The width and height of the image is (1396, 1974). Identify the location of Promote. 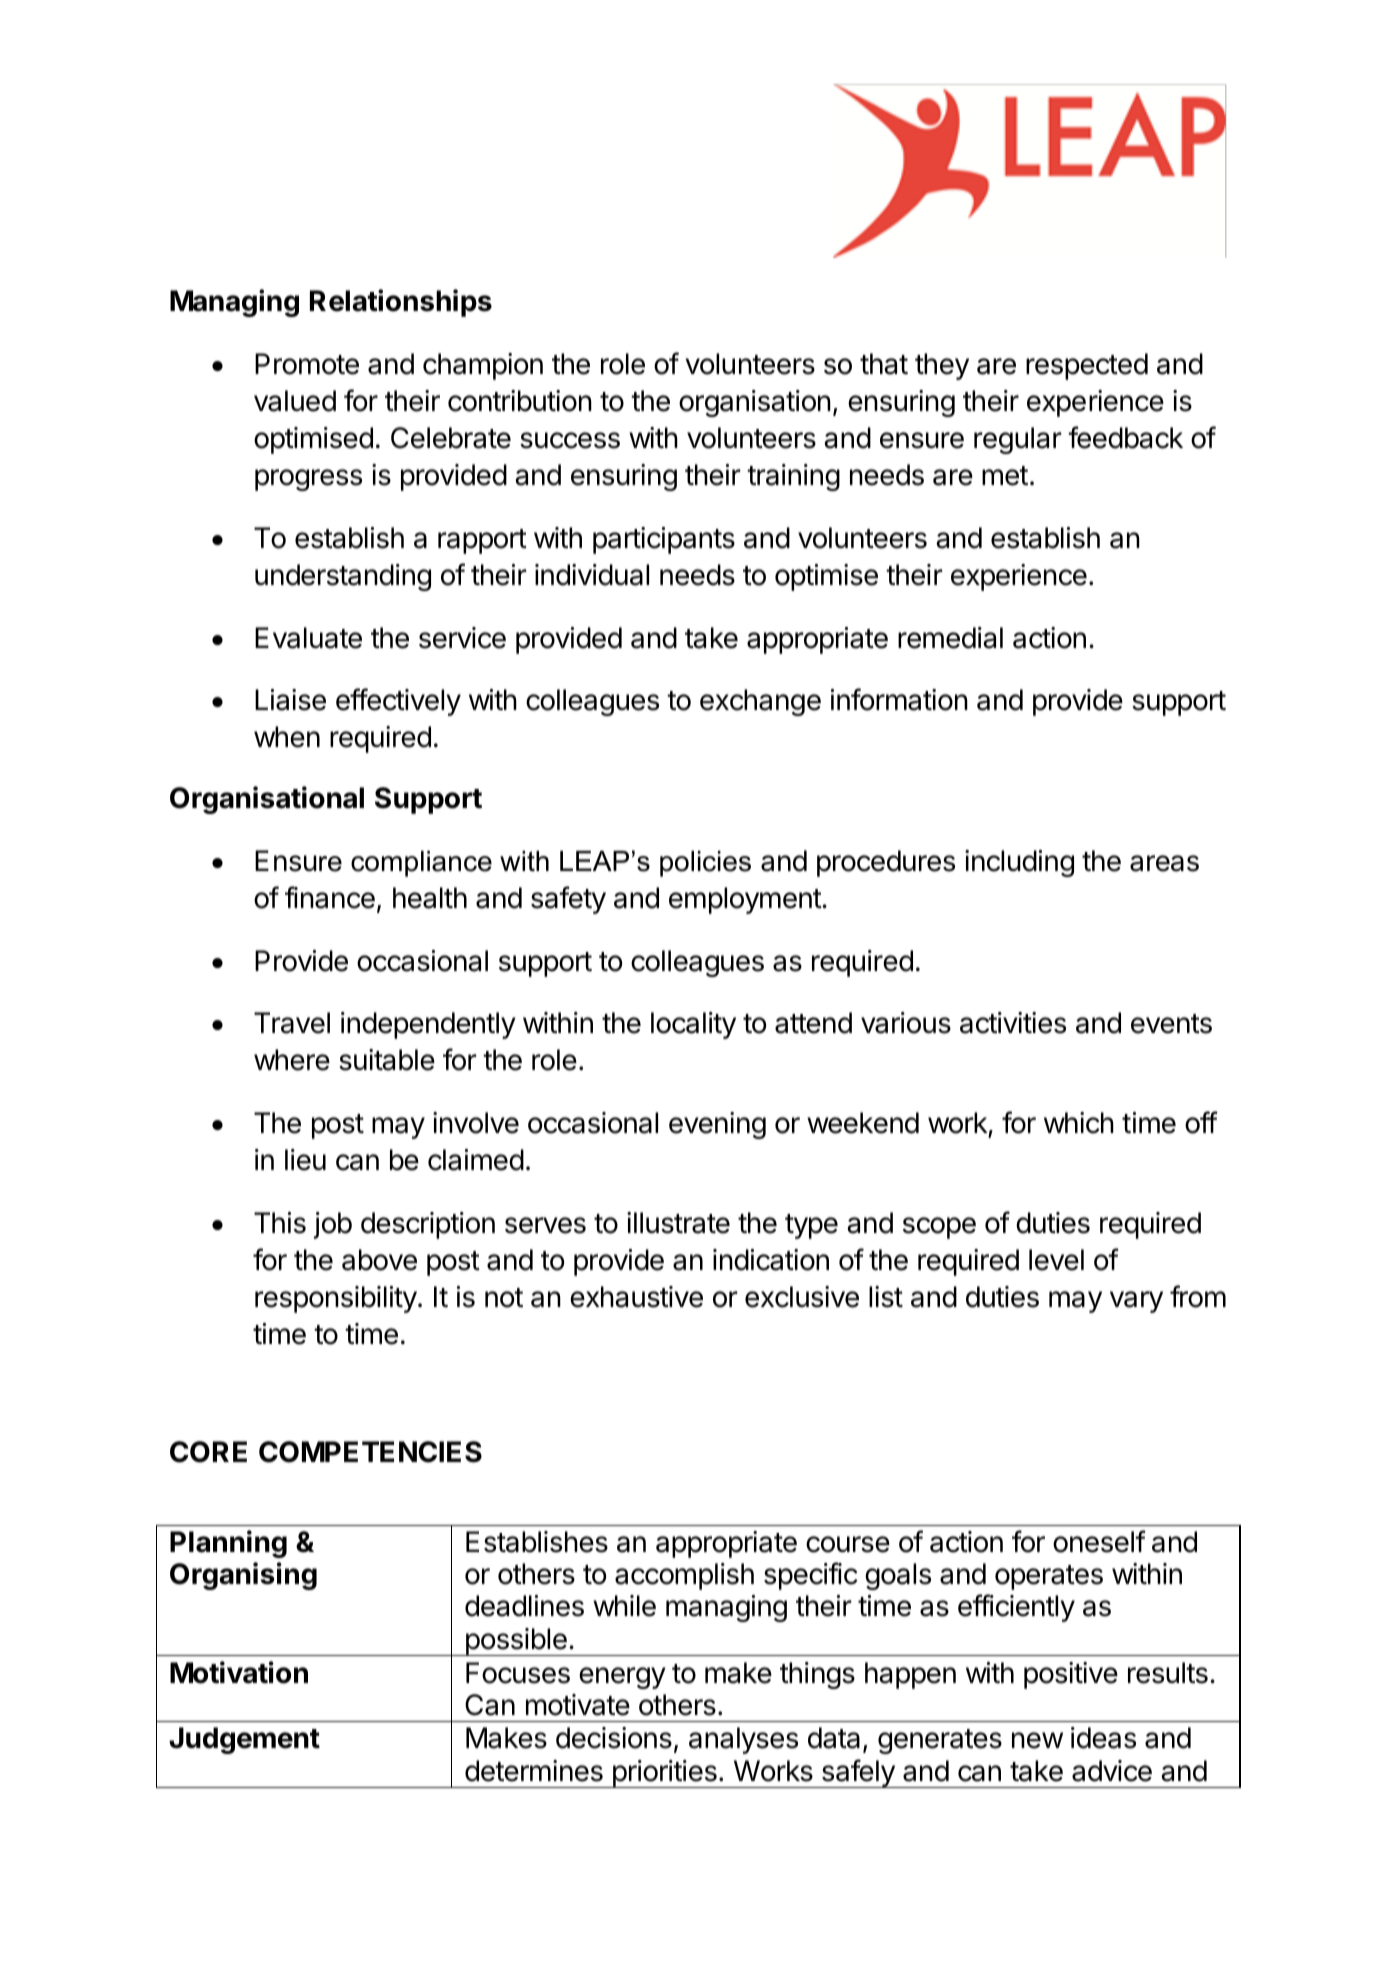
(307, 364).
